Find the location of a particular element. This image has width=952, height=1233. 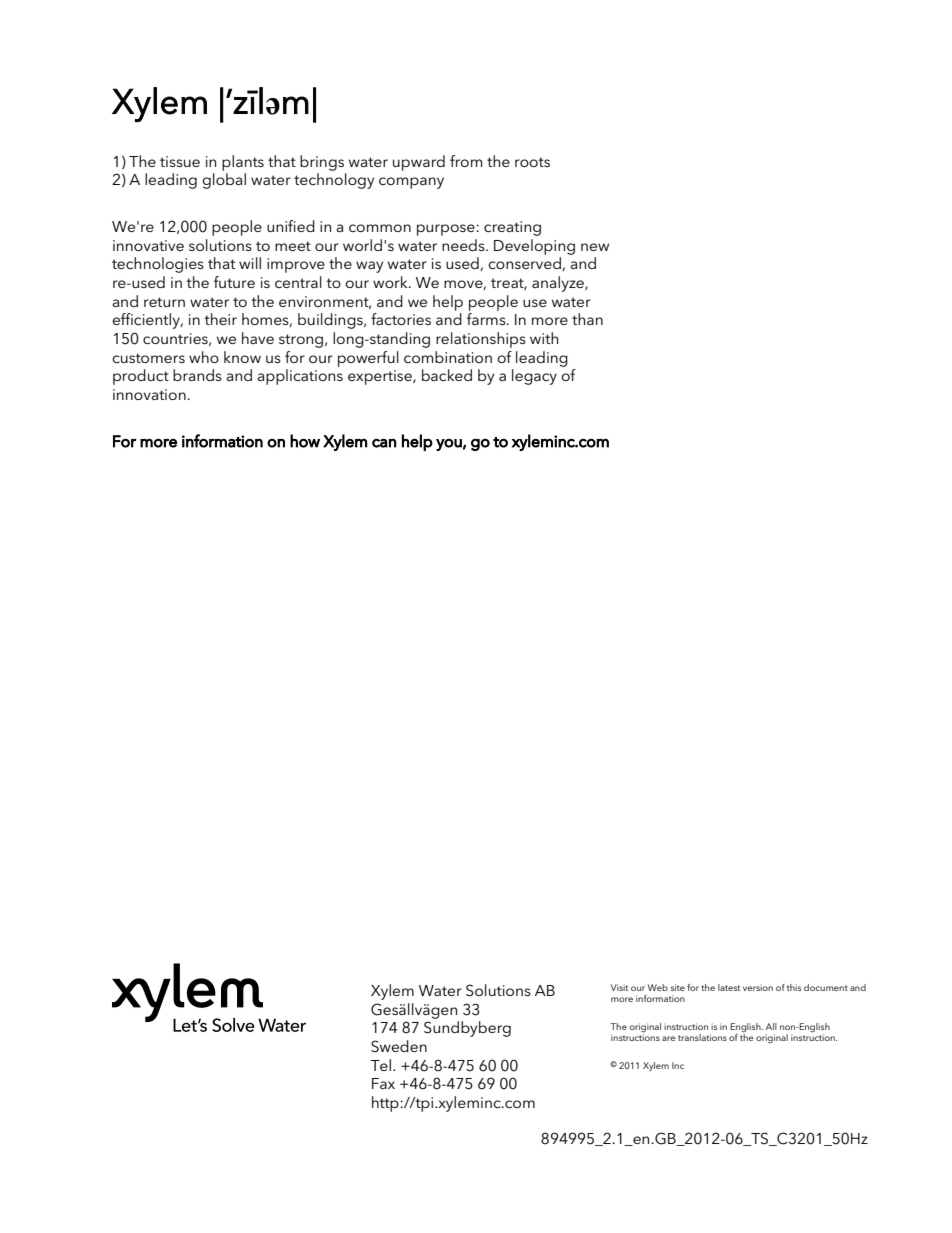

than is located at coordinates (587, 319).
